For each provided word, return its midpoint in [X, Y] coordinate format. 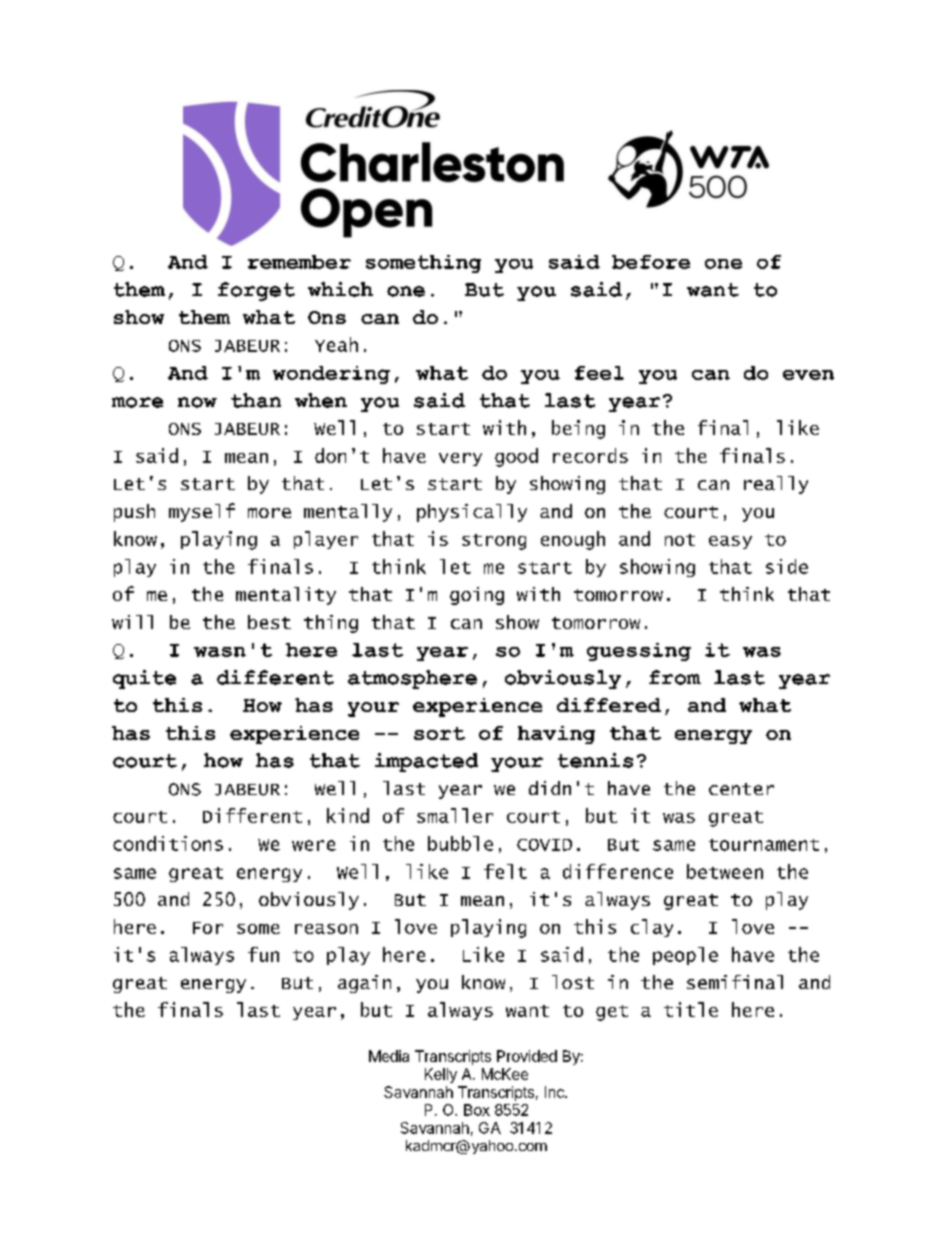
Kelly [441, 1075]
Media [389, 1056]
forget [256, 291]
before [651, 262]
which [340, 289]
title [691, 1009]
